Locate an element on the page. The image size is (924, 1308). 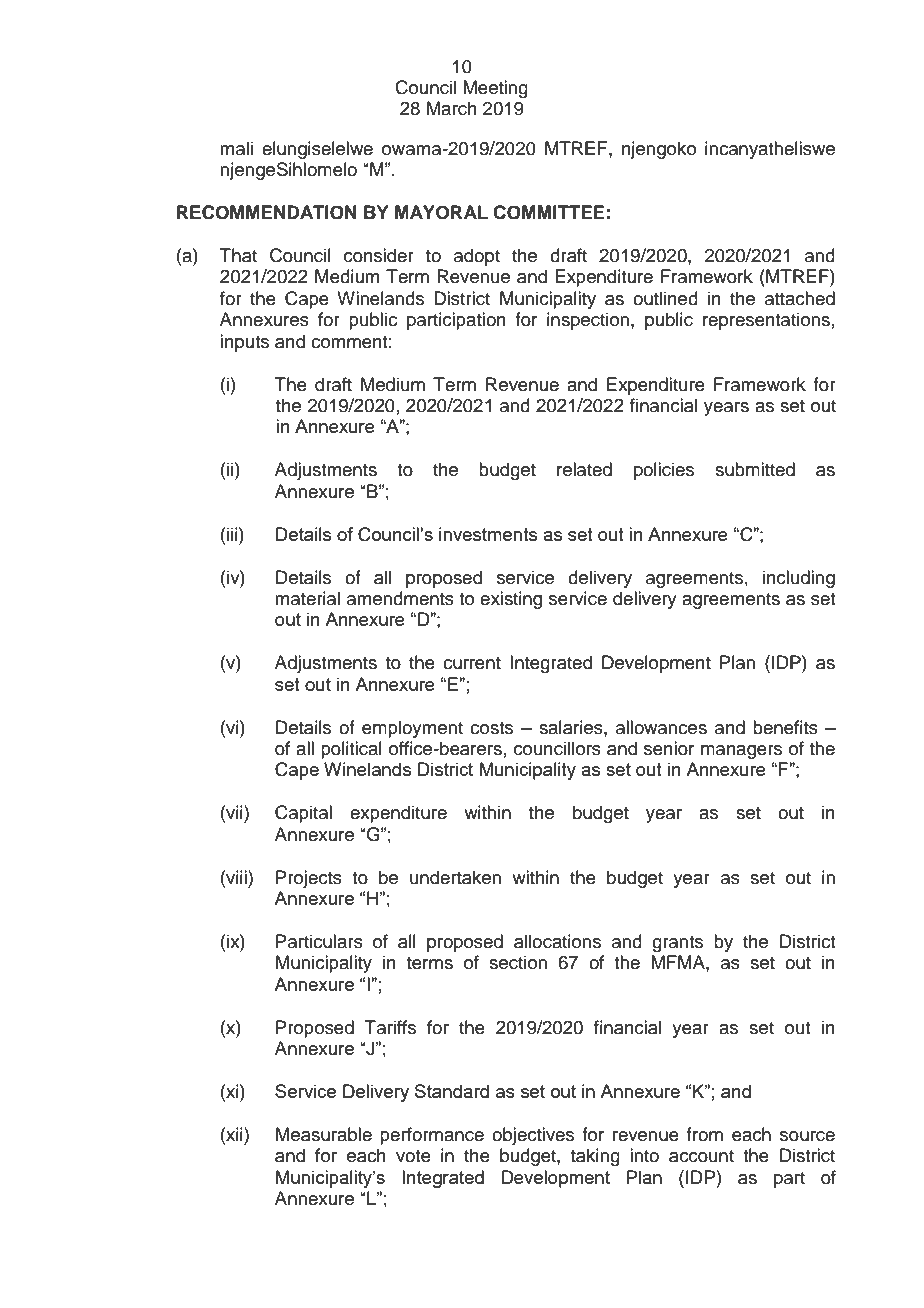
Measurable is located at coordinates (324, 1134).
